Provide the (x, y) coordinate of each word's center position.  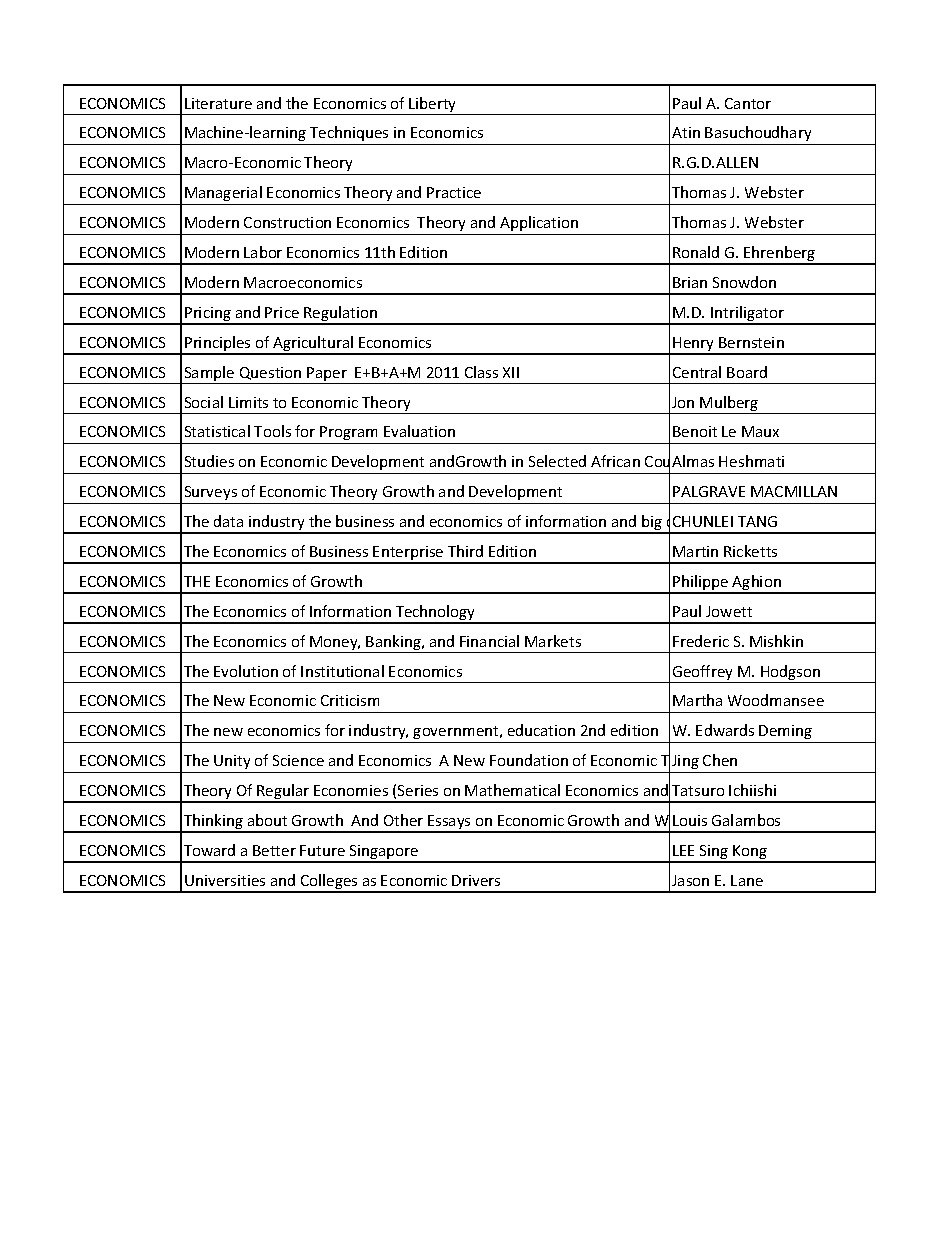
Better (274, 850)
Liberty (433, 106)
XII (511, 372)
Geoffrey (703, 674)
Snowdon (744, 282)
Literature (218, 103)
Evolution (246, 671)
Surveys (211, 493)
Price (282, 312)
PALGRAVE (709, 491)
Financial (489, 641)
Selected (557, 461)
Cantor (748, 103)
